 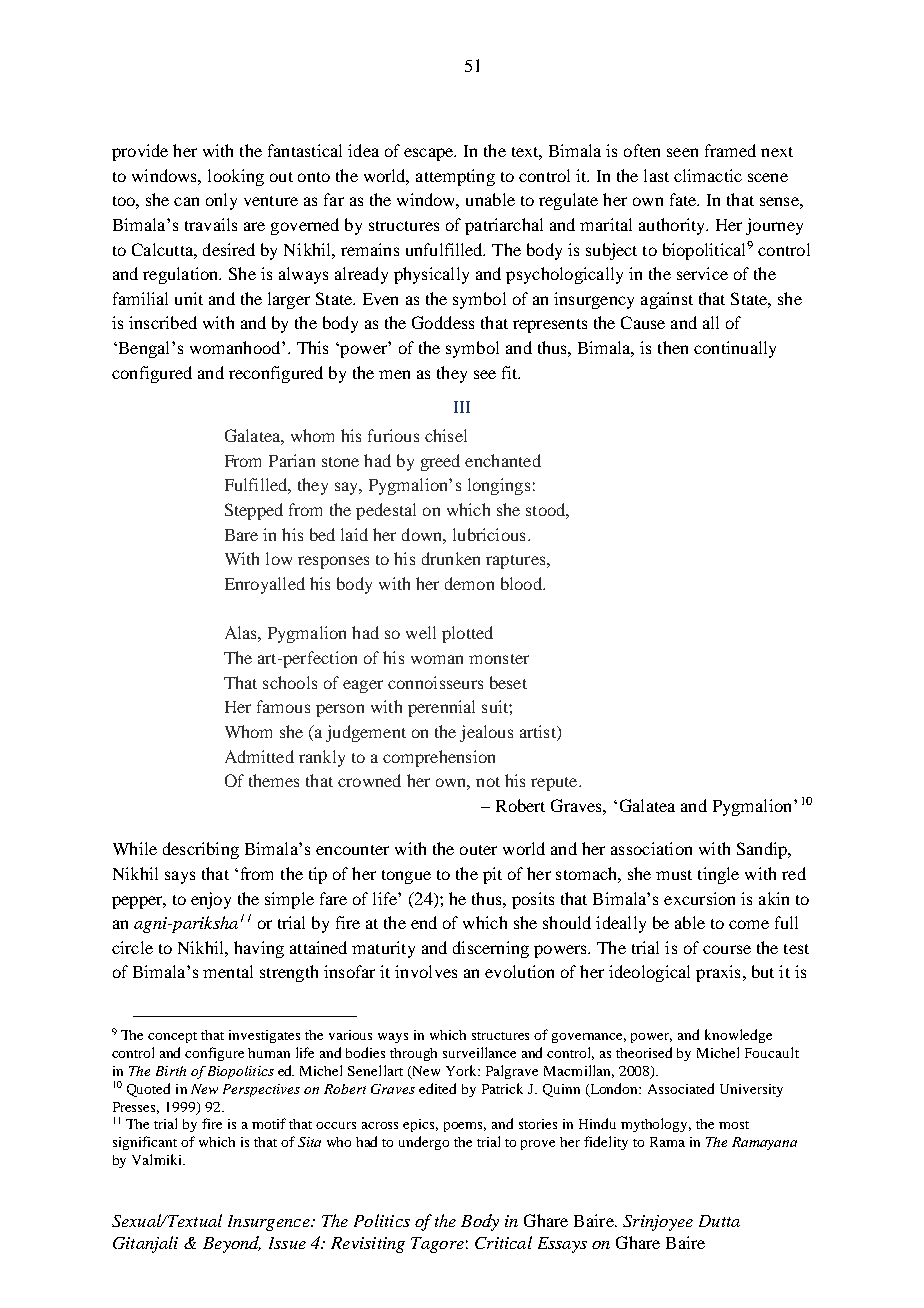 What do you see at coordinates (451, 558) in the image?
I see `drunken` at bounding box center [451, 558].
